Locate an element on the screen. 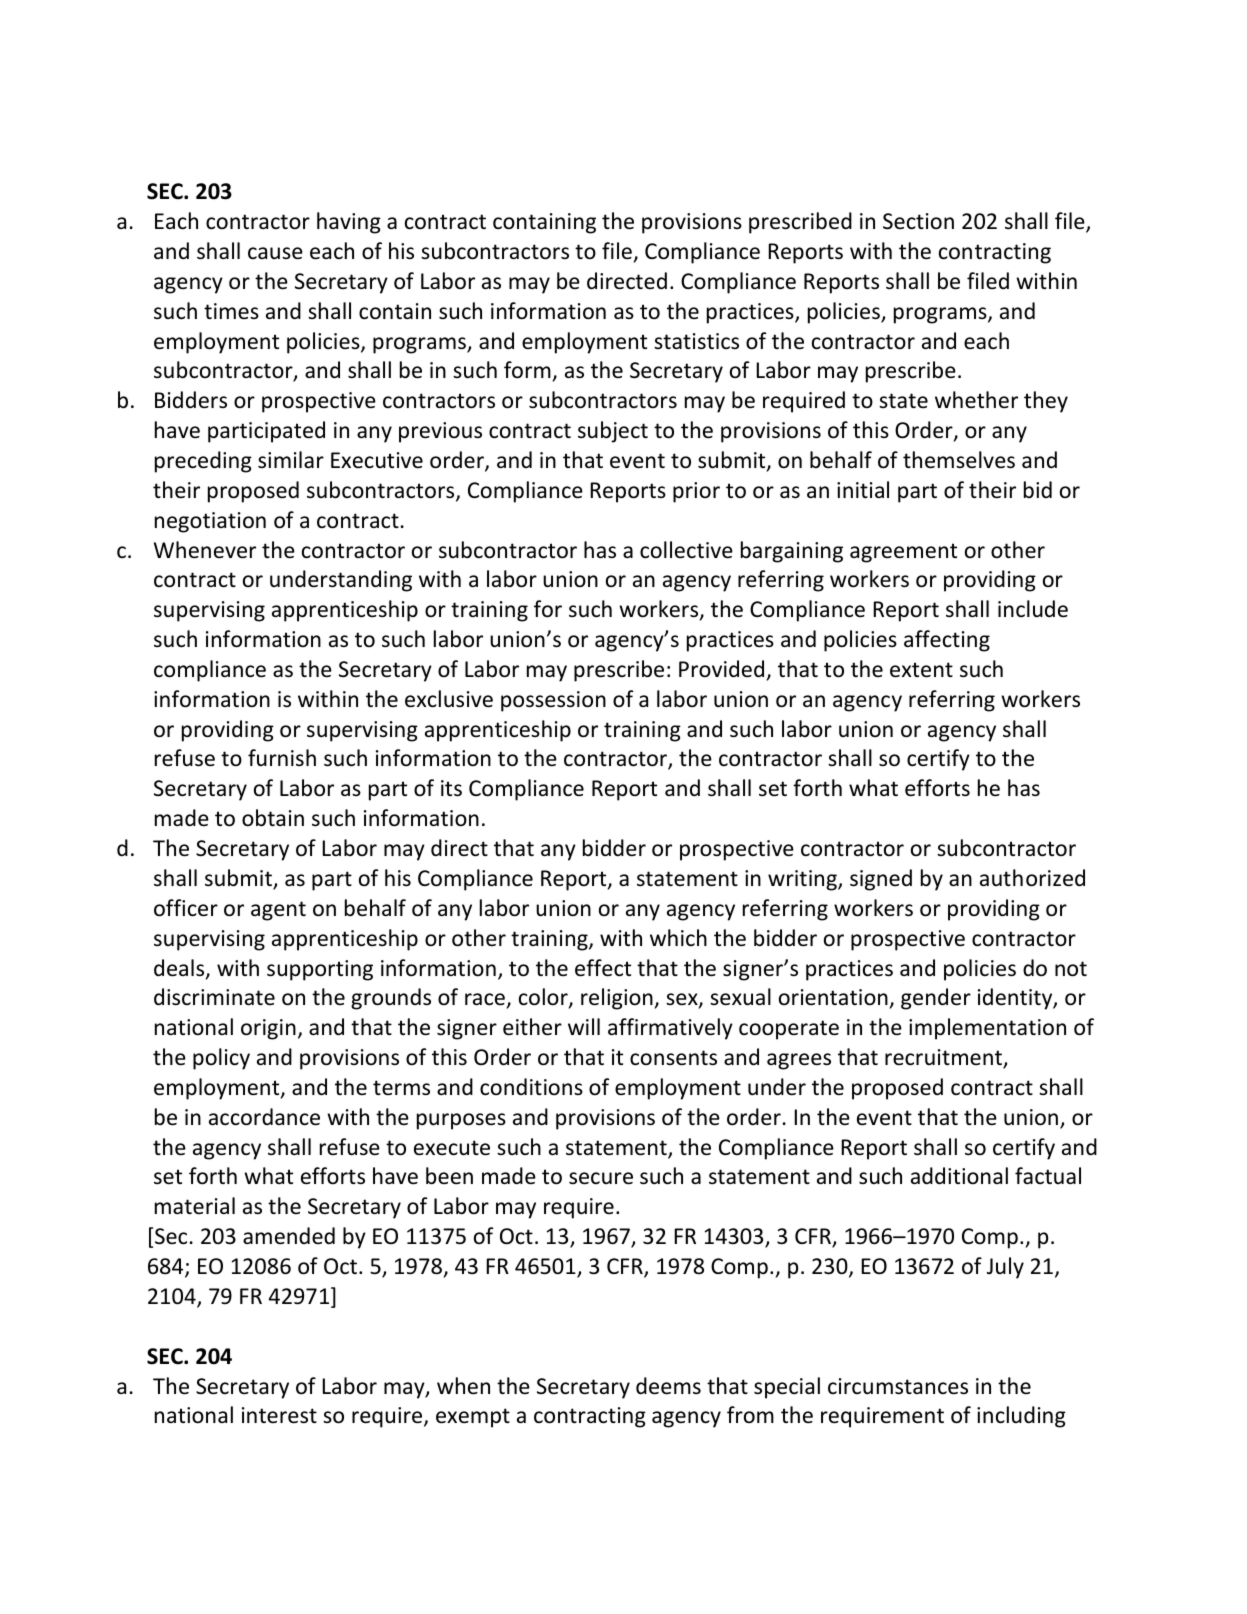  Section is located at coordinates (918, 221).
